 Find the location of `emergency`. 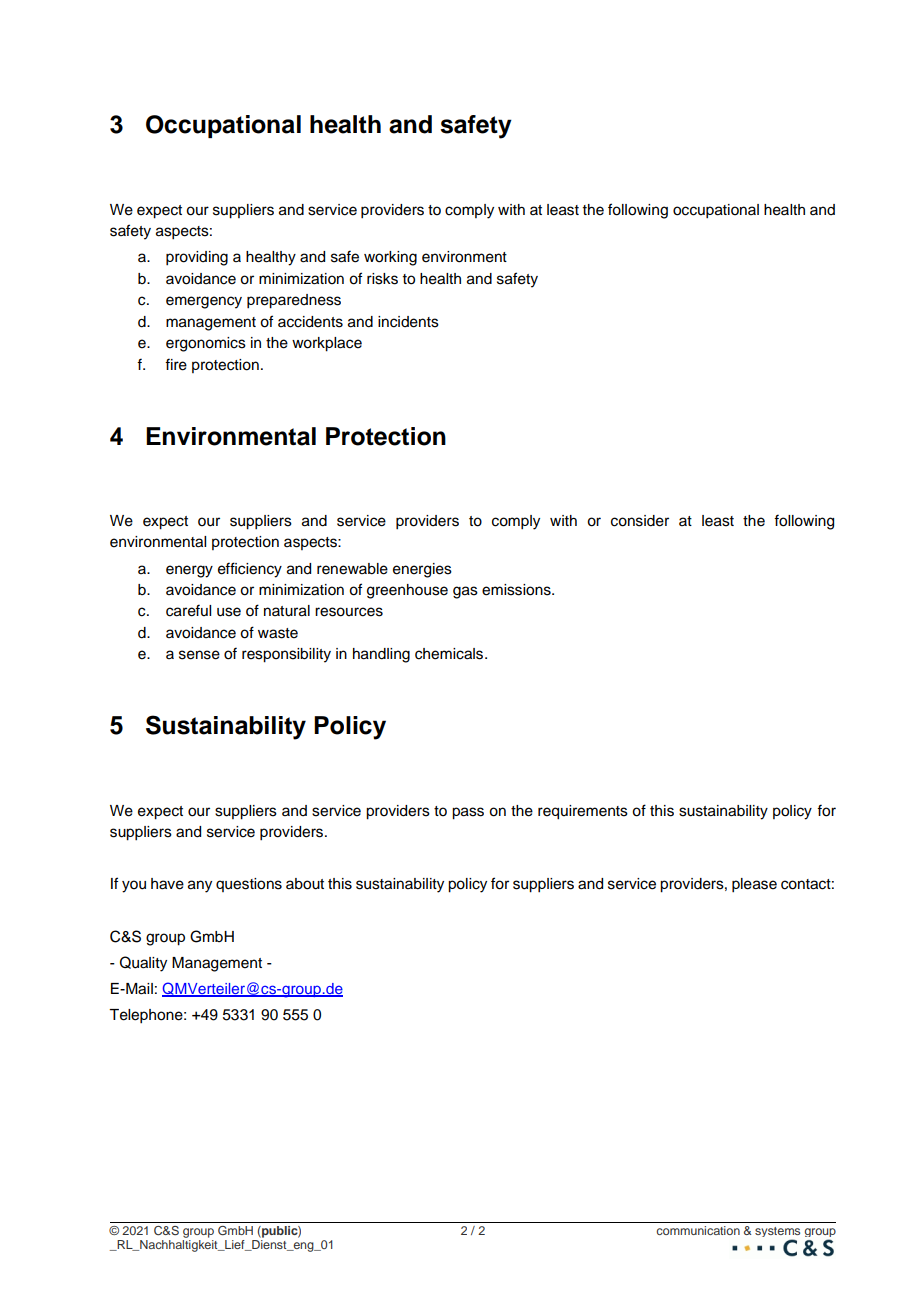

emergency is located at coordinates (204, 302).
